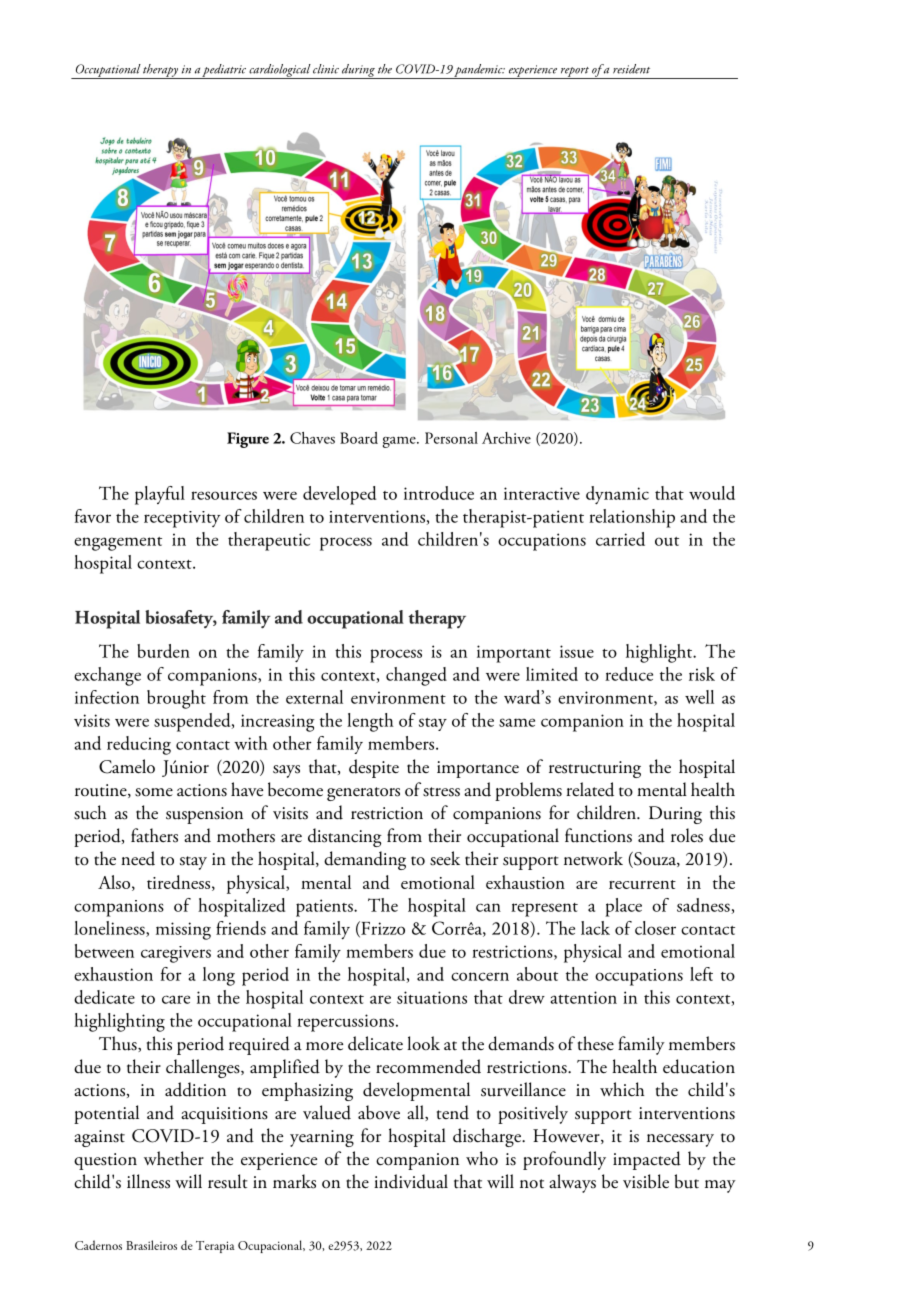  Describe the element at coordinates (326, 69) in the page. I see `clinic` at that location.
